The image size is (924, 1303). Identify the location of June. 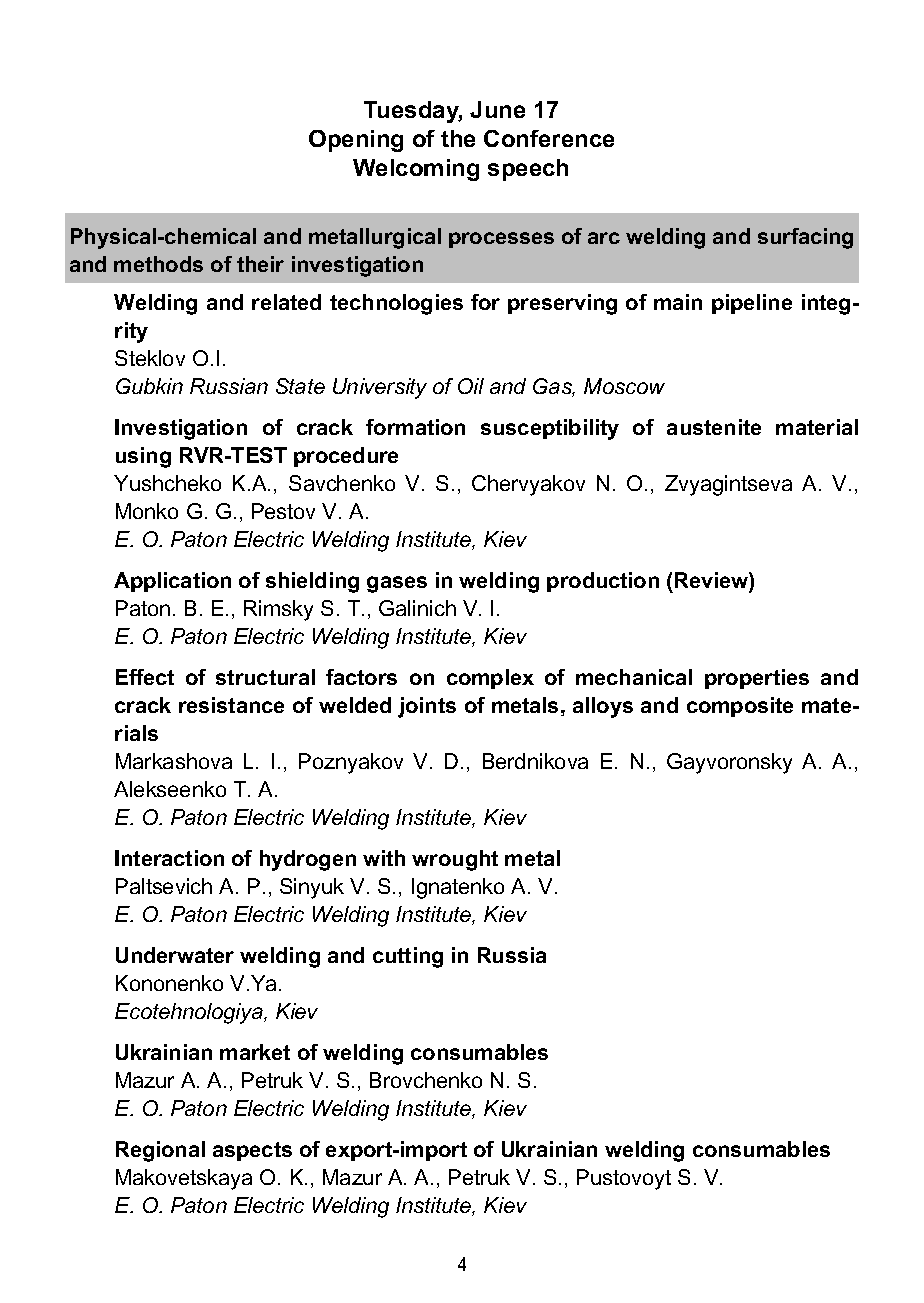
(497, 109).
